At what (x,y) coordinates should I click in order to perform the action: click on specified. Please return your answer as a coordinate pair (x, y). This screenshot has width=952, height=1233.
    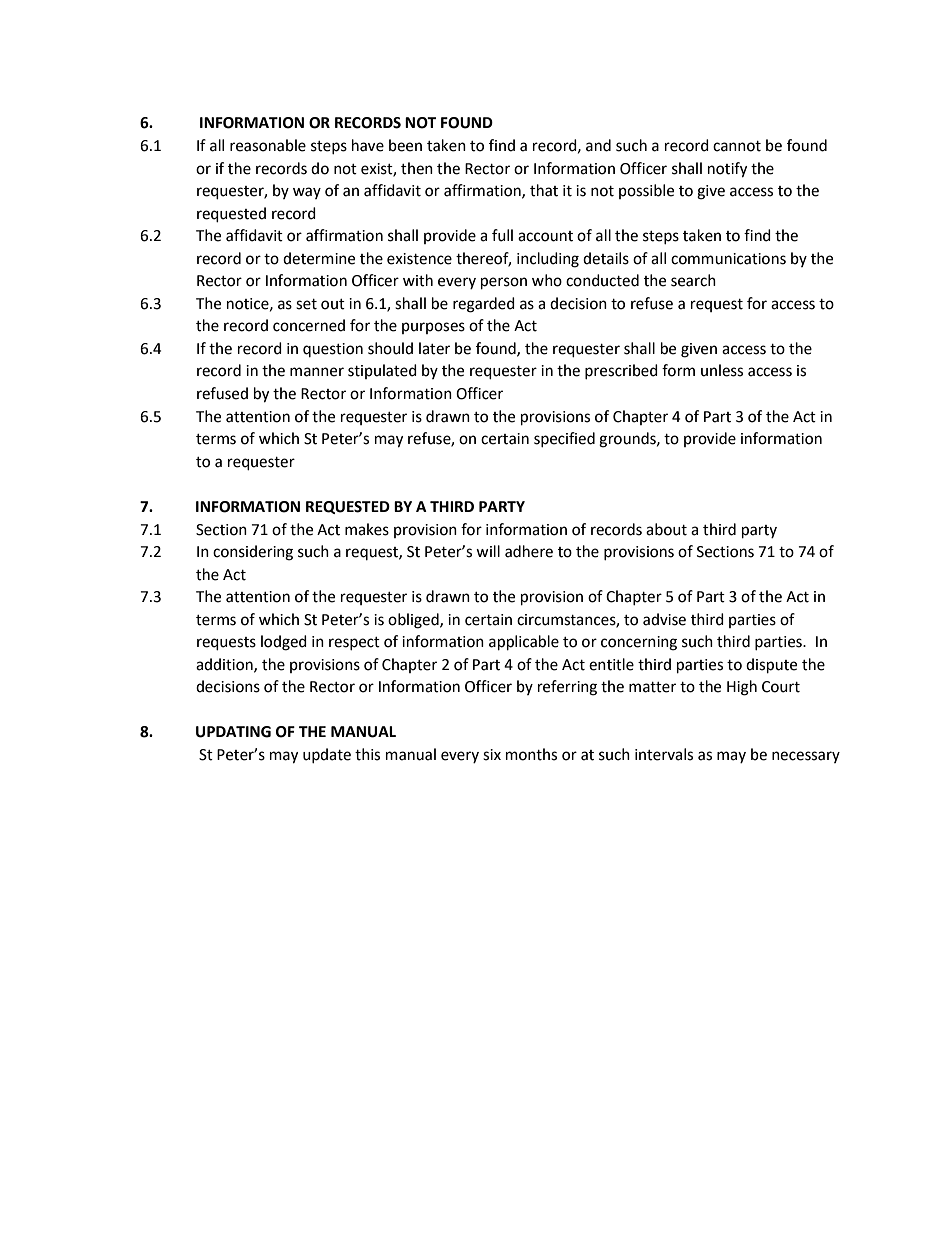
    Looking at the image, I should click on (564, 439).
